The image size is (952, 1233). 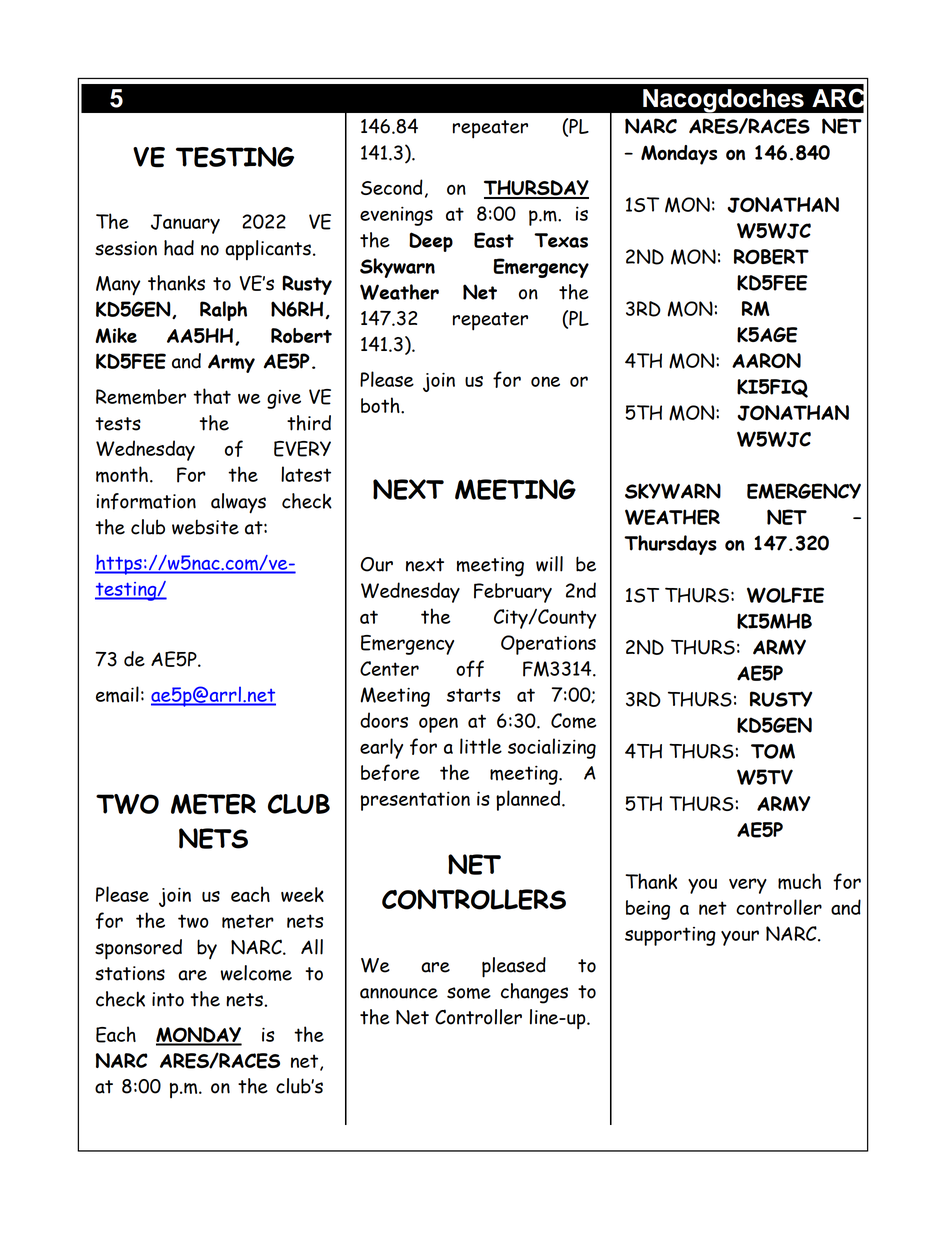 I want to click on AARON, so click(x=766, y=360).
